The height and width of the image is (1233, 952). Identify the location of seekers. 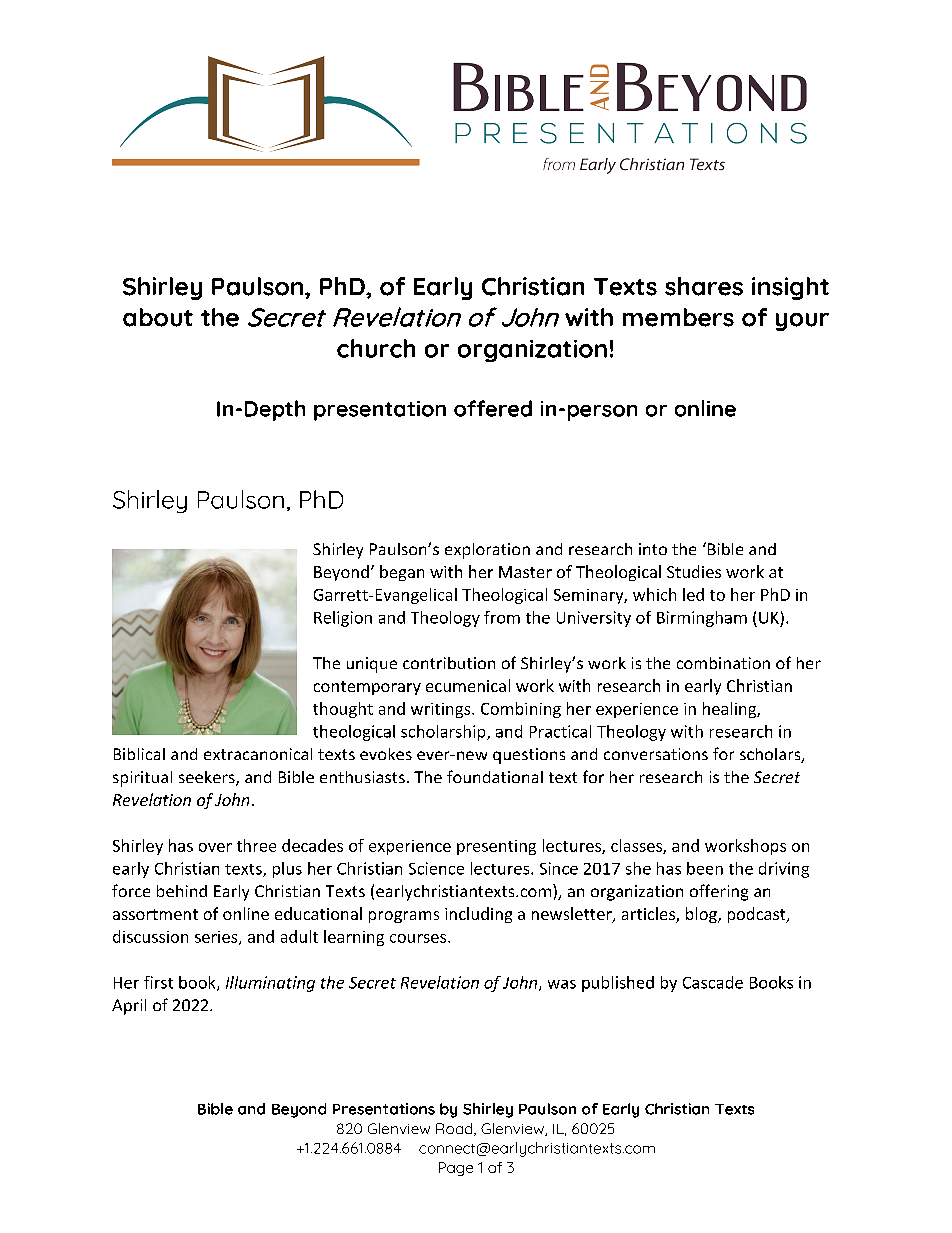
(208, 778).
